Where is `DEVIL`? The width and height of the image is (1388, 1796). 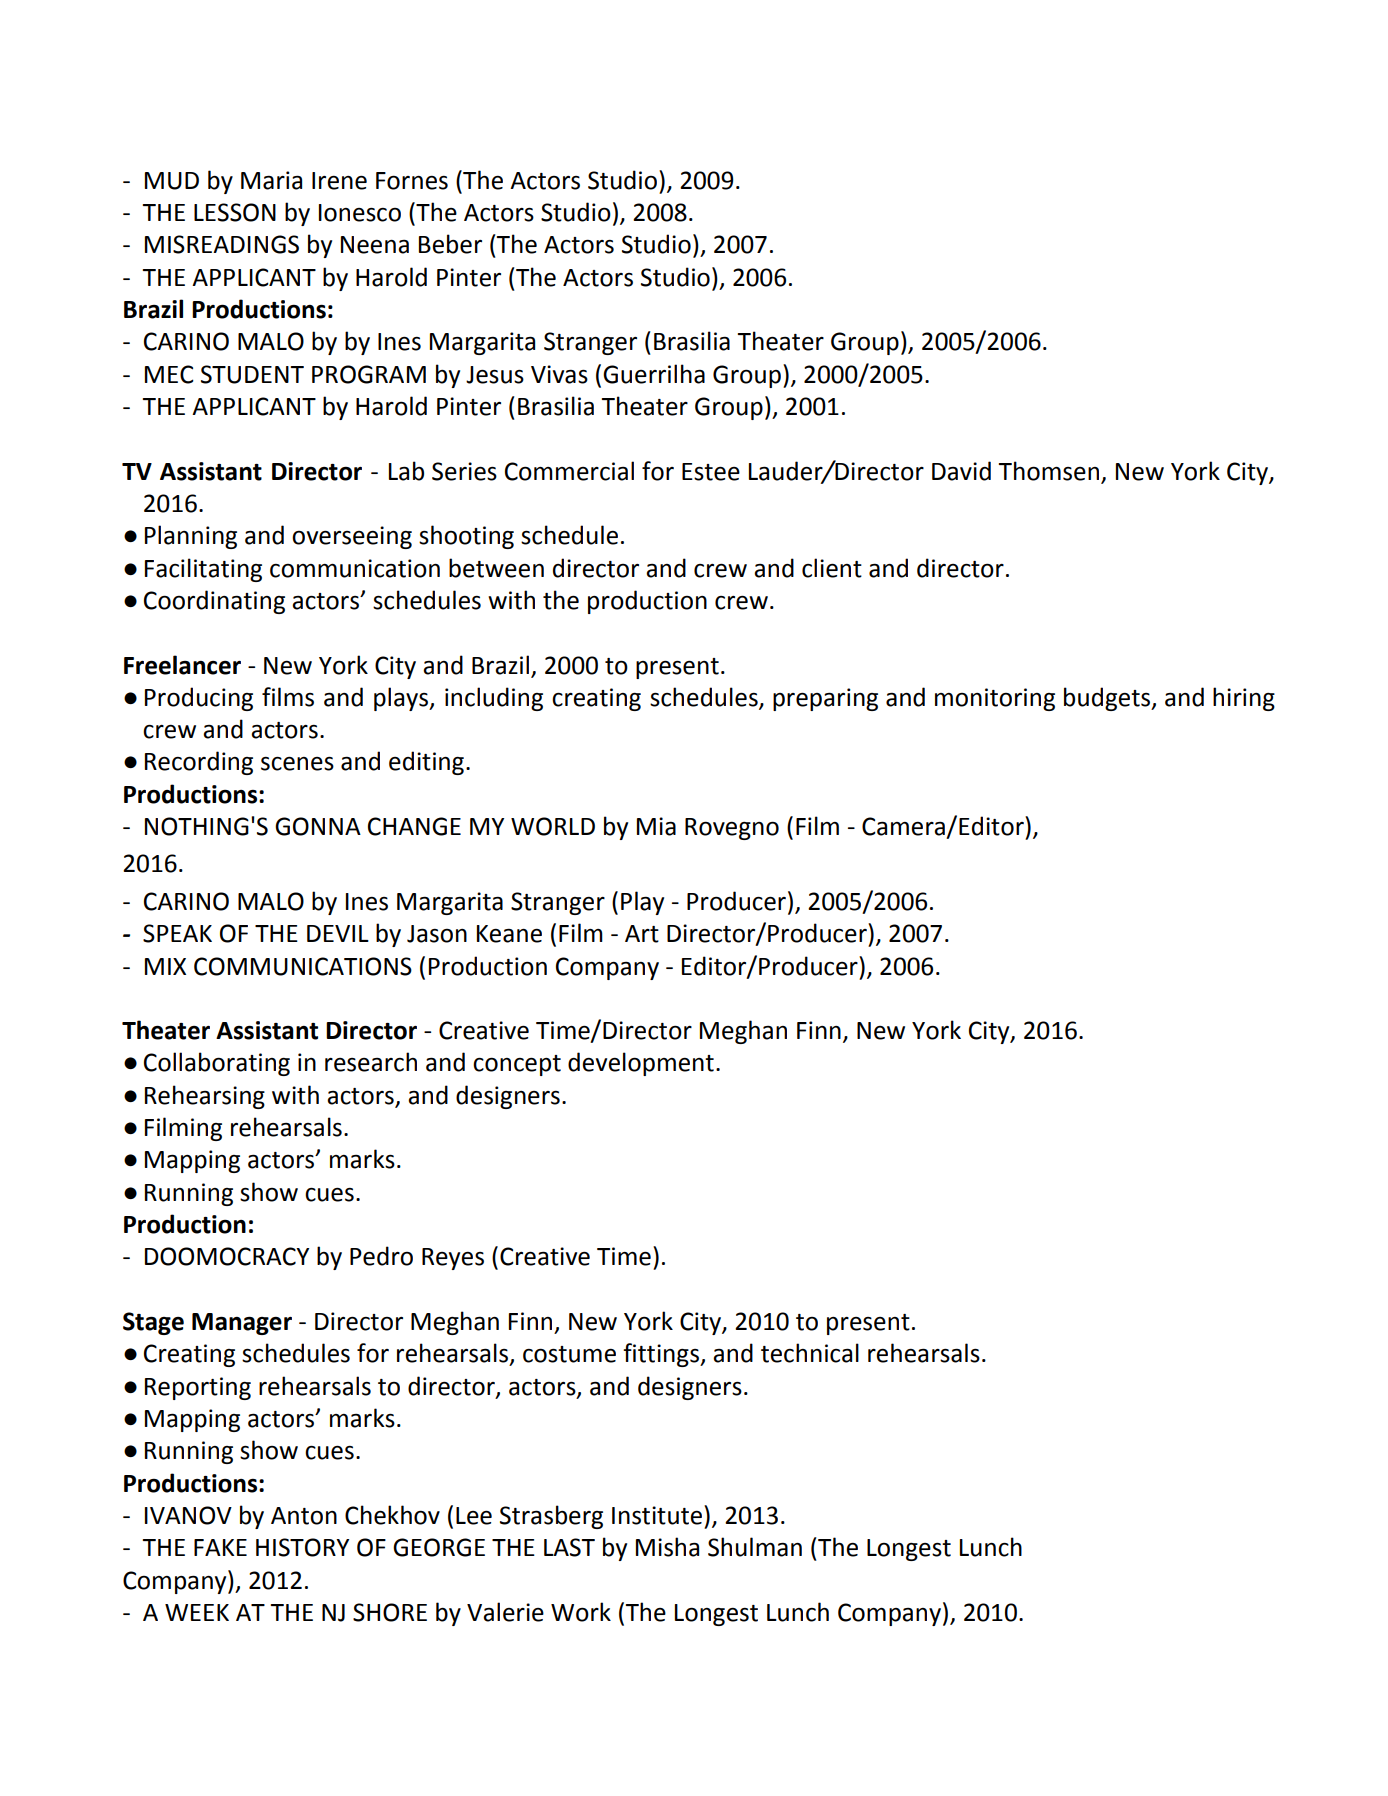
DEVIL is located at coordinates (338, 933).
